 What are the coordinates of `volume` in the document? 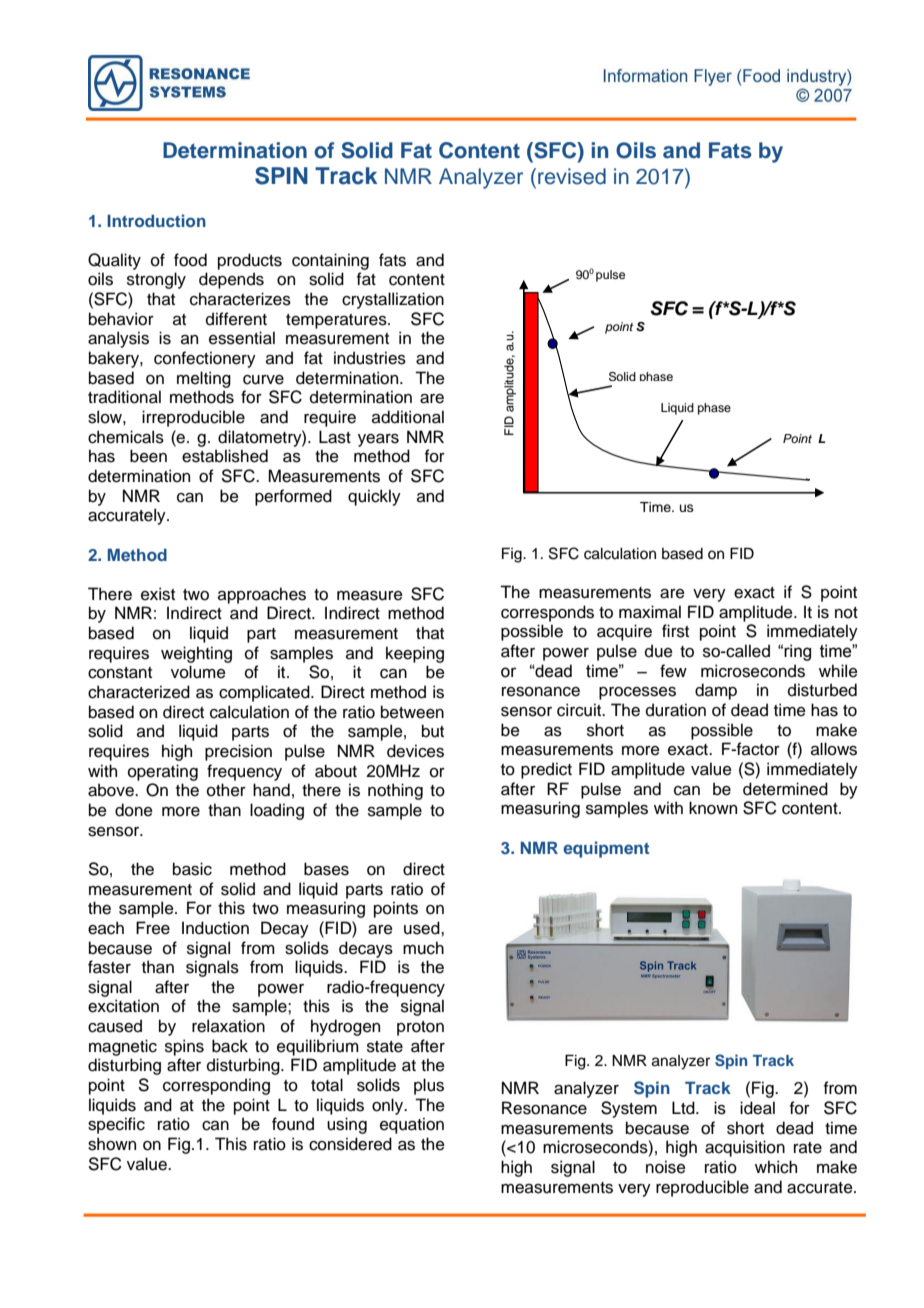 It's located at (198, 672).
